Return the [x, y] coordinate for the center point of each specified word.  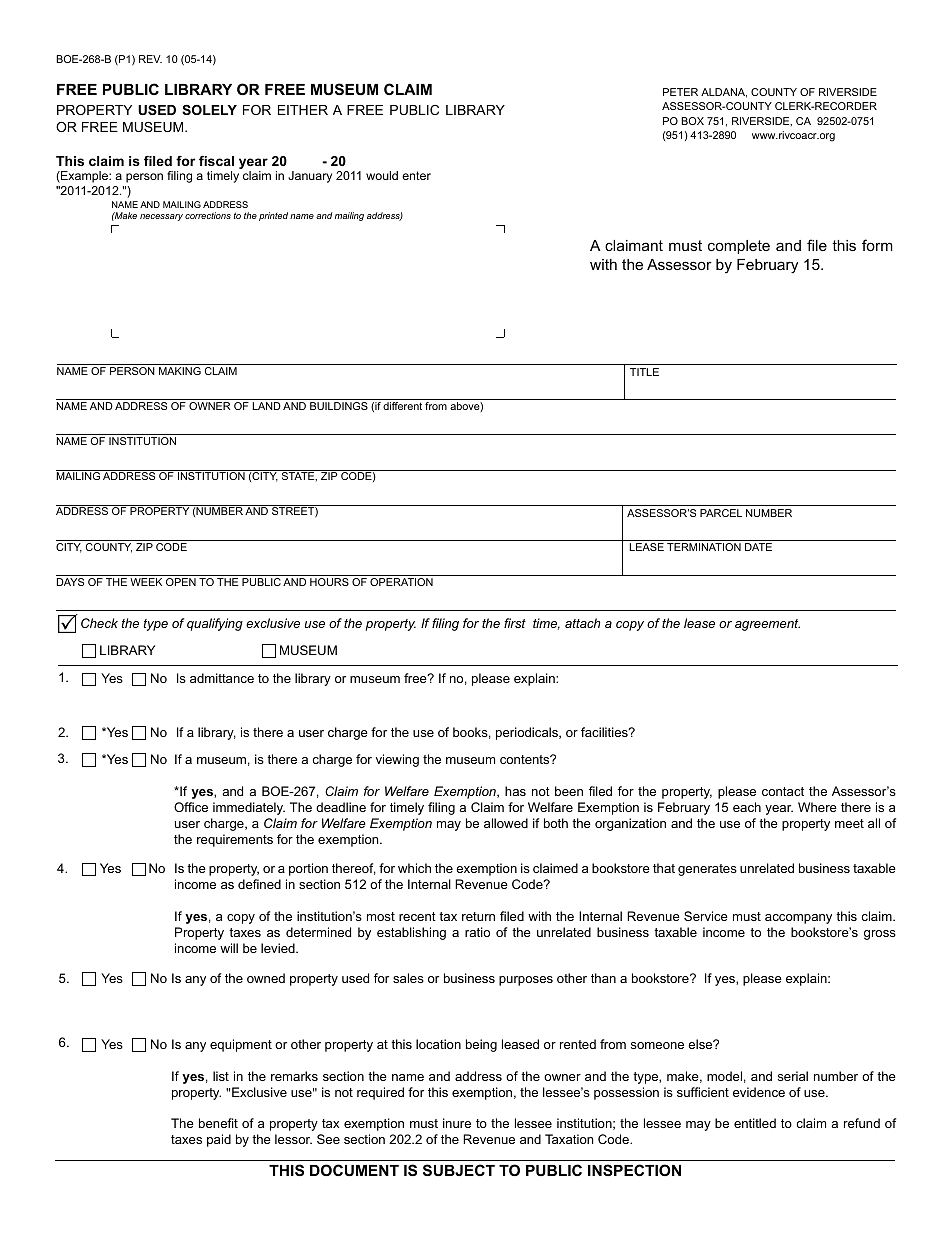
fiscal [216, 161]
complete [739, 247]
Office [191, 807]
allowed [506, 823]
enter [416, 175]
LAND [266, 406]
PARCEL [721, 513]
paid [219, 1140]
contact [783, 791]
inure [457, 1123]
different [402, 406]
